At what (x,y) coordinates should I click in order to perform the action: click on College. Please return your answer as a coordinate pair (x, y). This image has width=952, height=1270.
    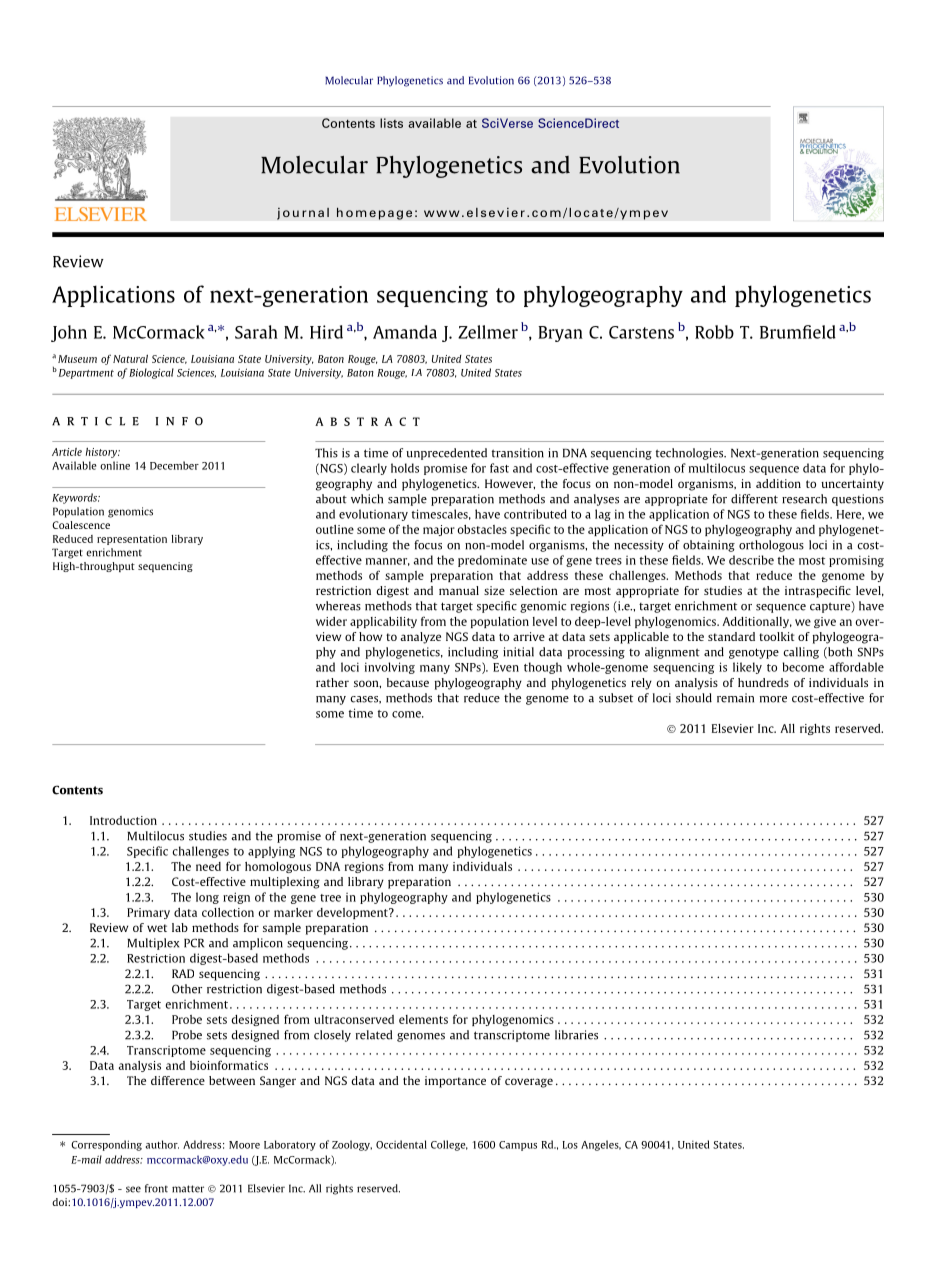
    Looking at the image, I should click on (449, 1145).
